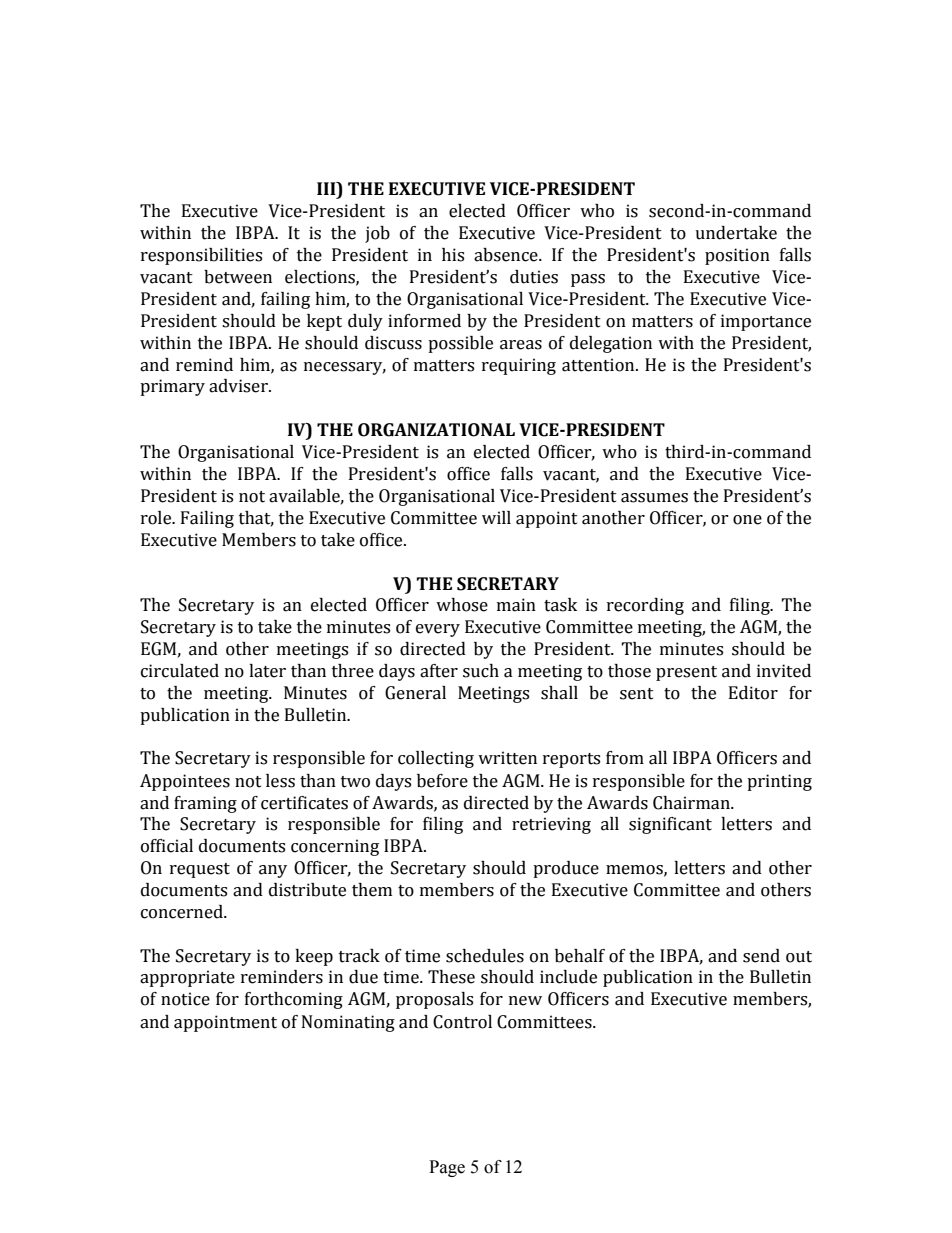 The height and width of the image is (1233, 952). Describe the element at coordinates (447, 1168) in the image. I see `Page` at that location.
